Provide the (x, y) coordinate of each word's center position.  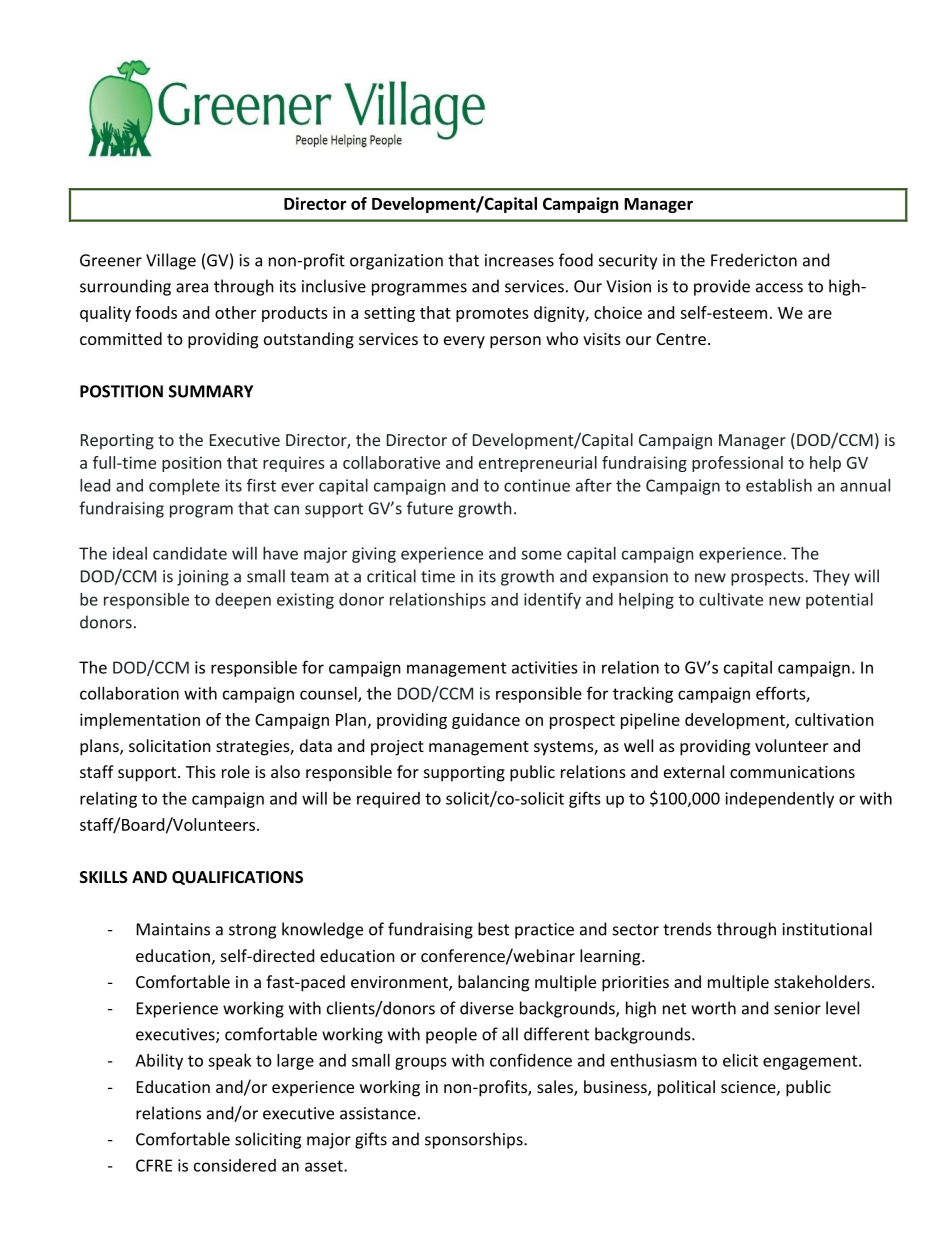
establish (779, 485)
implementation (140, 721)
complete (184, 487)
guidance (486, 721)
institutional (827, 929)
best (493, 929)
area (192, 288)
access (779, 288)
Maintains (173, 929)
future (430, 508)
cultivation (834, 719)
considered (235, 1165)
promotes (492, 315)
